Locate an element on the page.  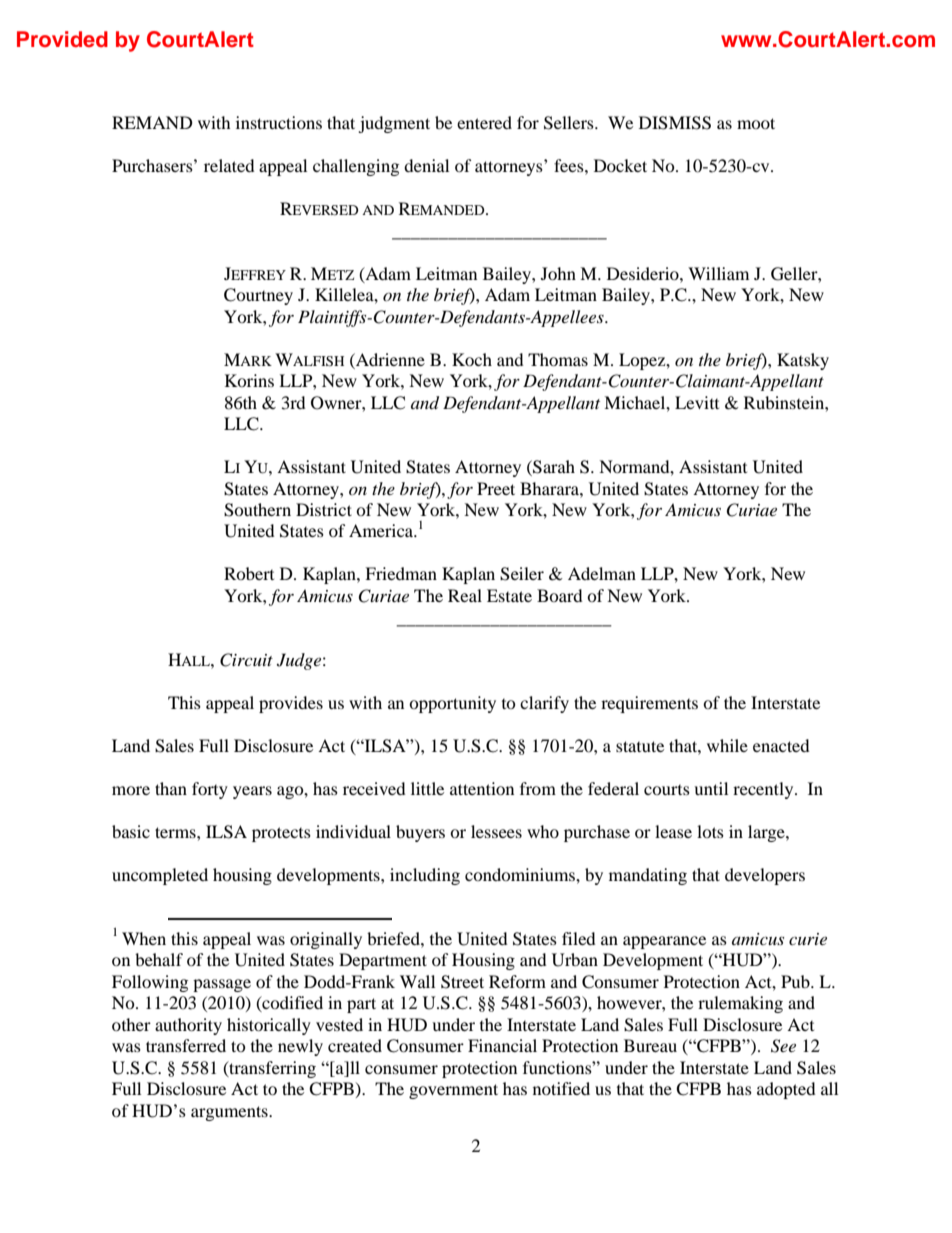
judgment is located at coordinates (394, 124).
